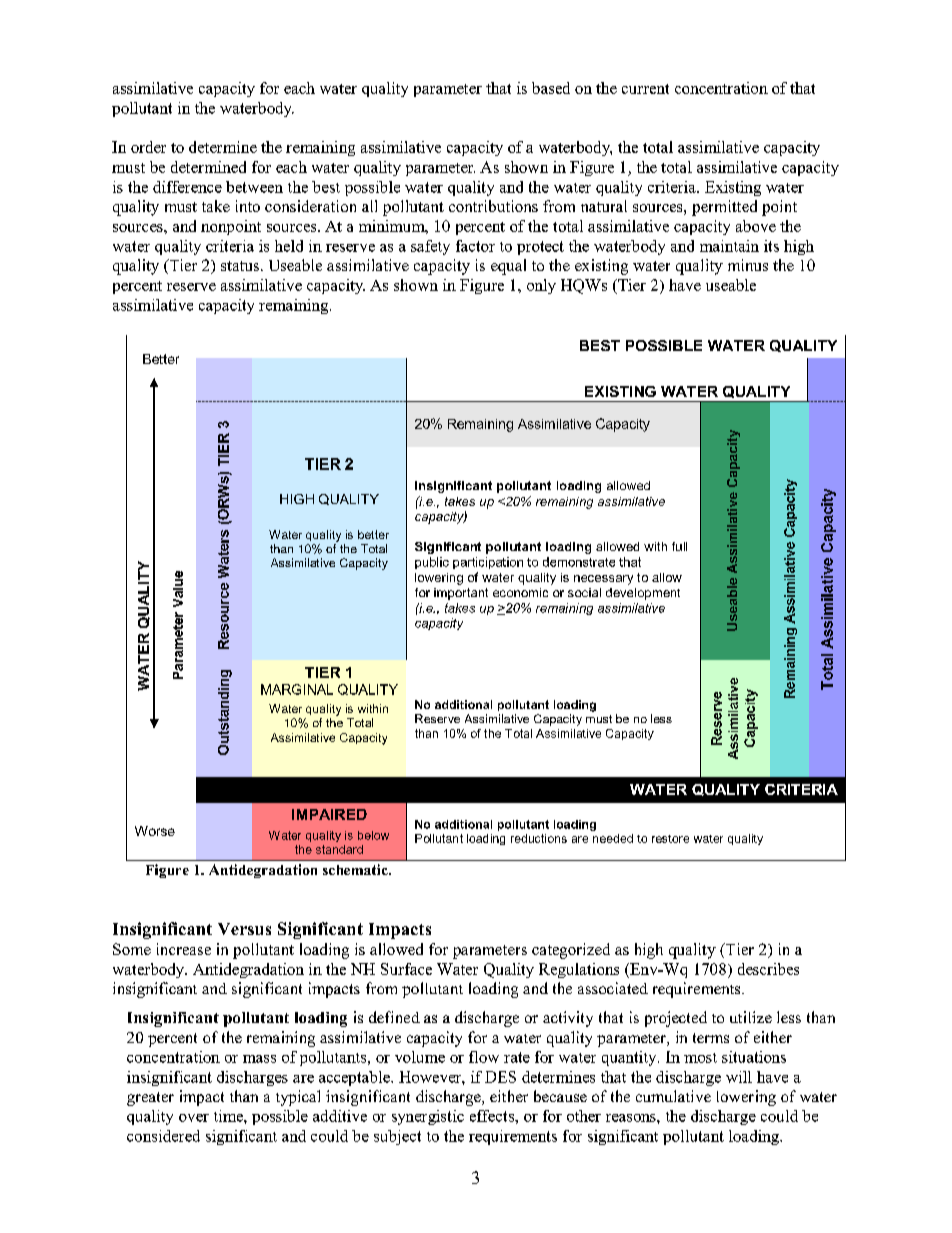  What do you see at coordinates (551, 88) in the page?
I see `based` at bounding box center [551, 88].
